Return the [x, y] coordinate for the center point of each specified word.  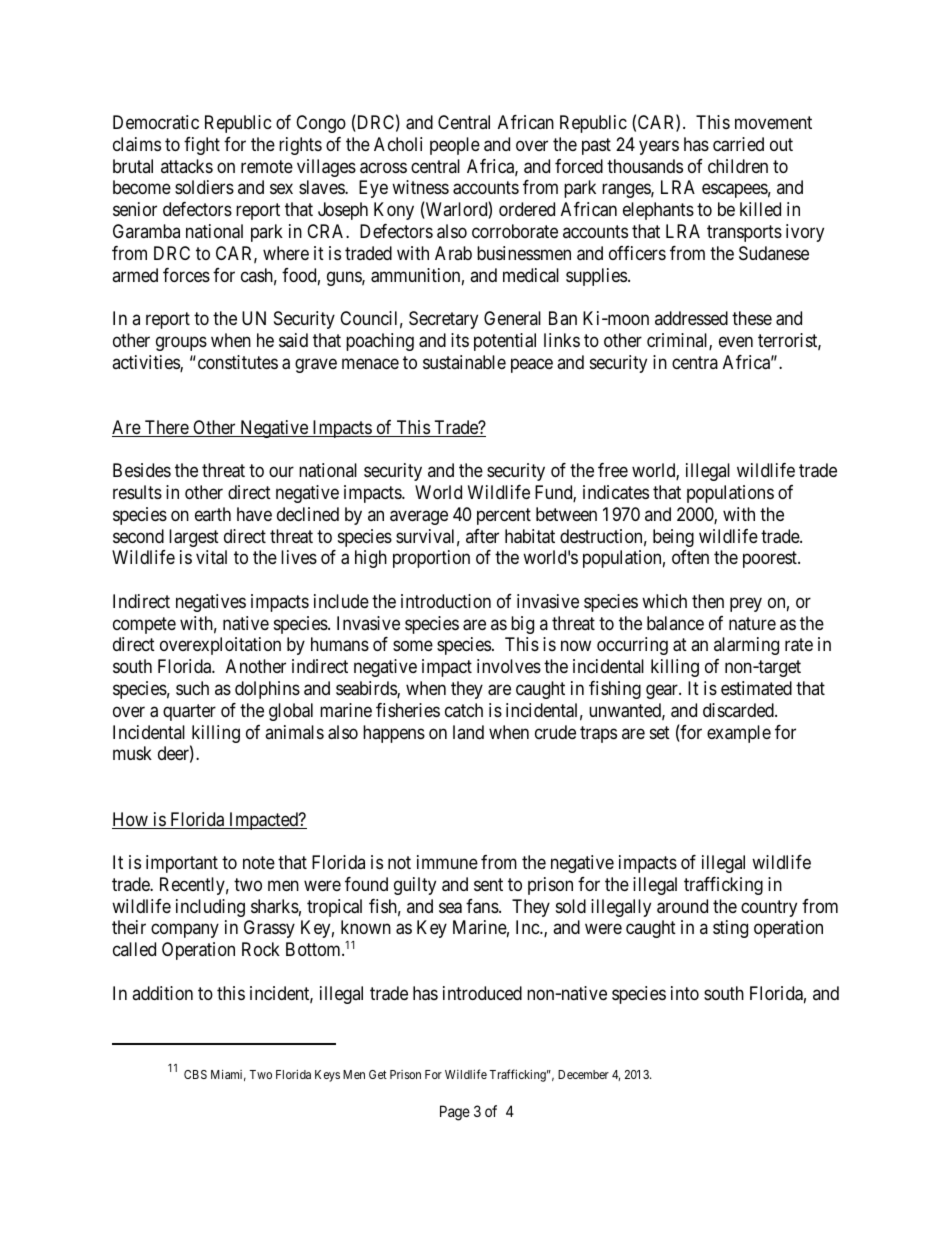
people [455, 146]
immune [447, 862]
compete [144, 625]
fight [202, 146]
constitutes [236, 362]
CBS [195, 1074]
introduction [446, 601]
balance [675, 623]
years [659, 147]
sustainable [464, 362]
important [182, 864]
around [682, 906]
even [736, 341]
